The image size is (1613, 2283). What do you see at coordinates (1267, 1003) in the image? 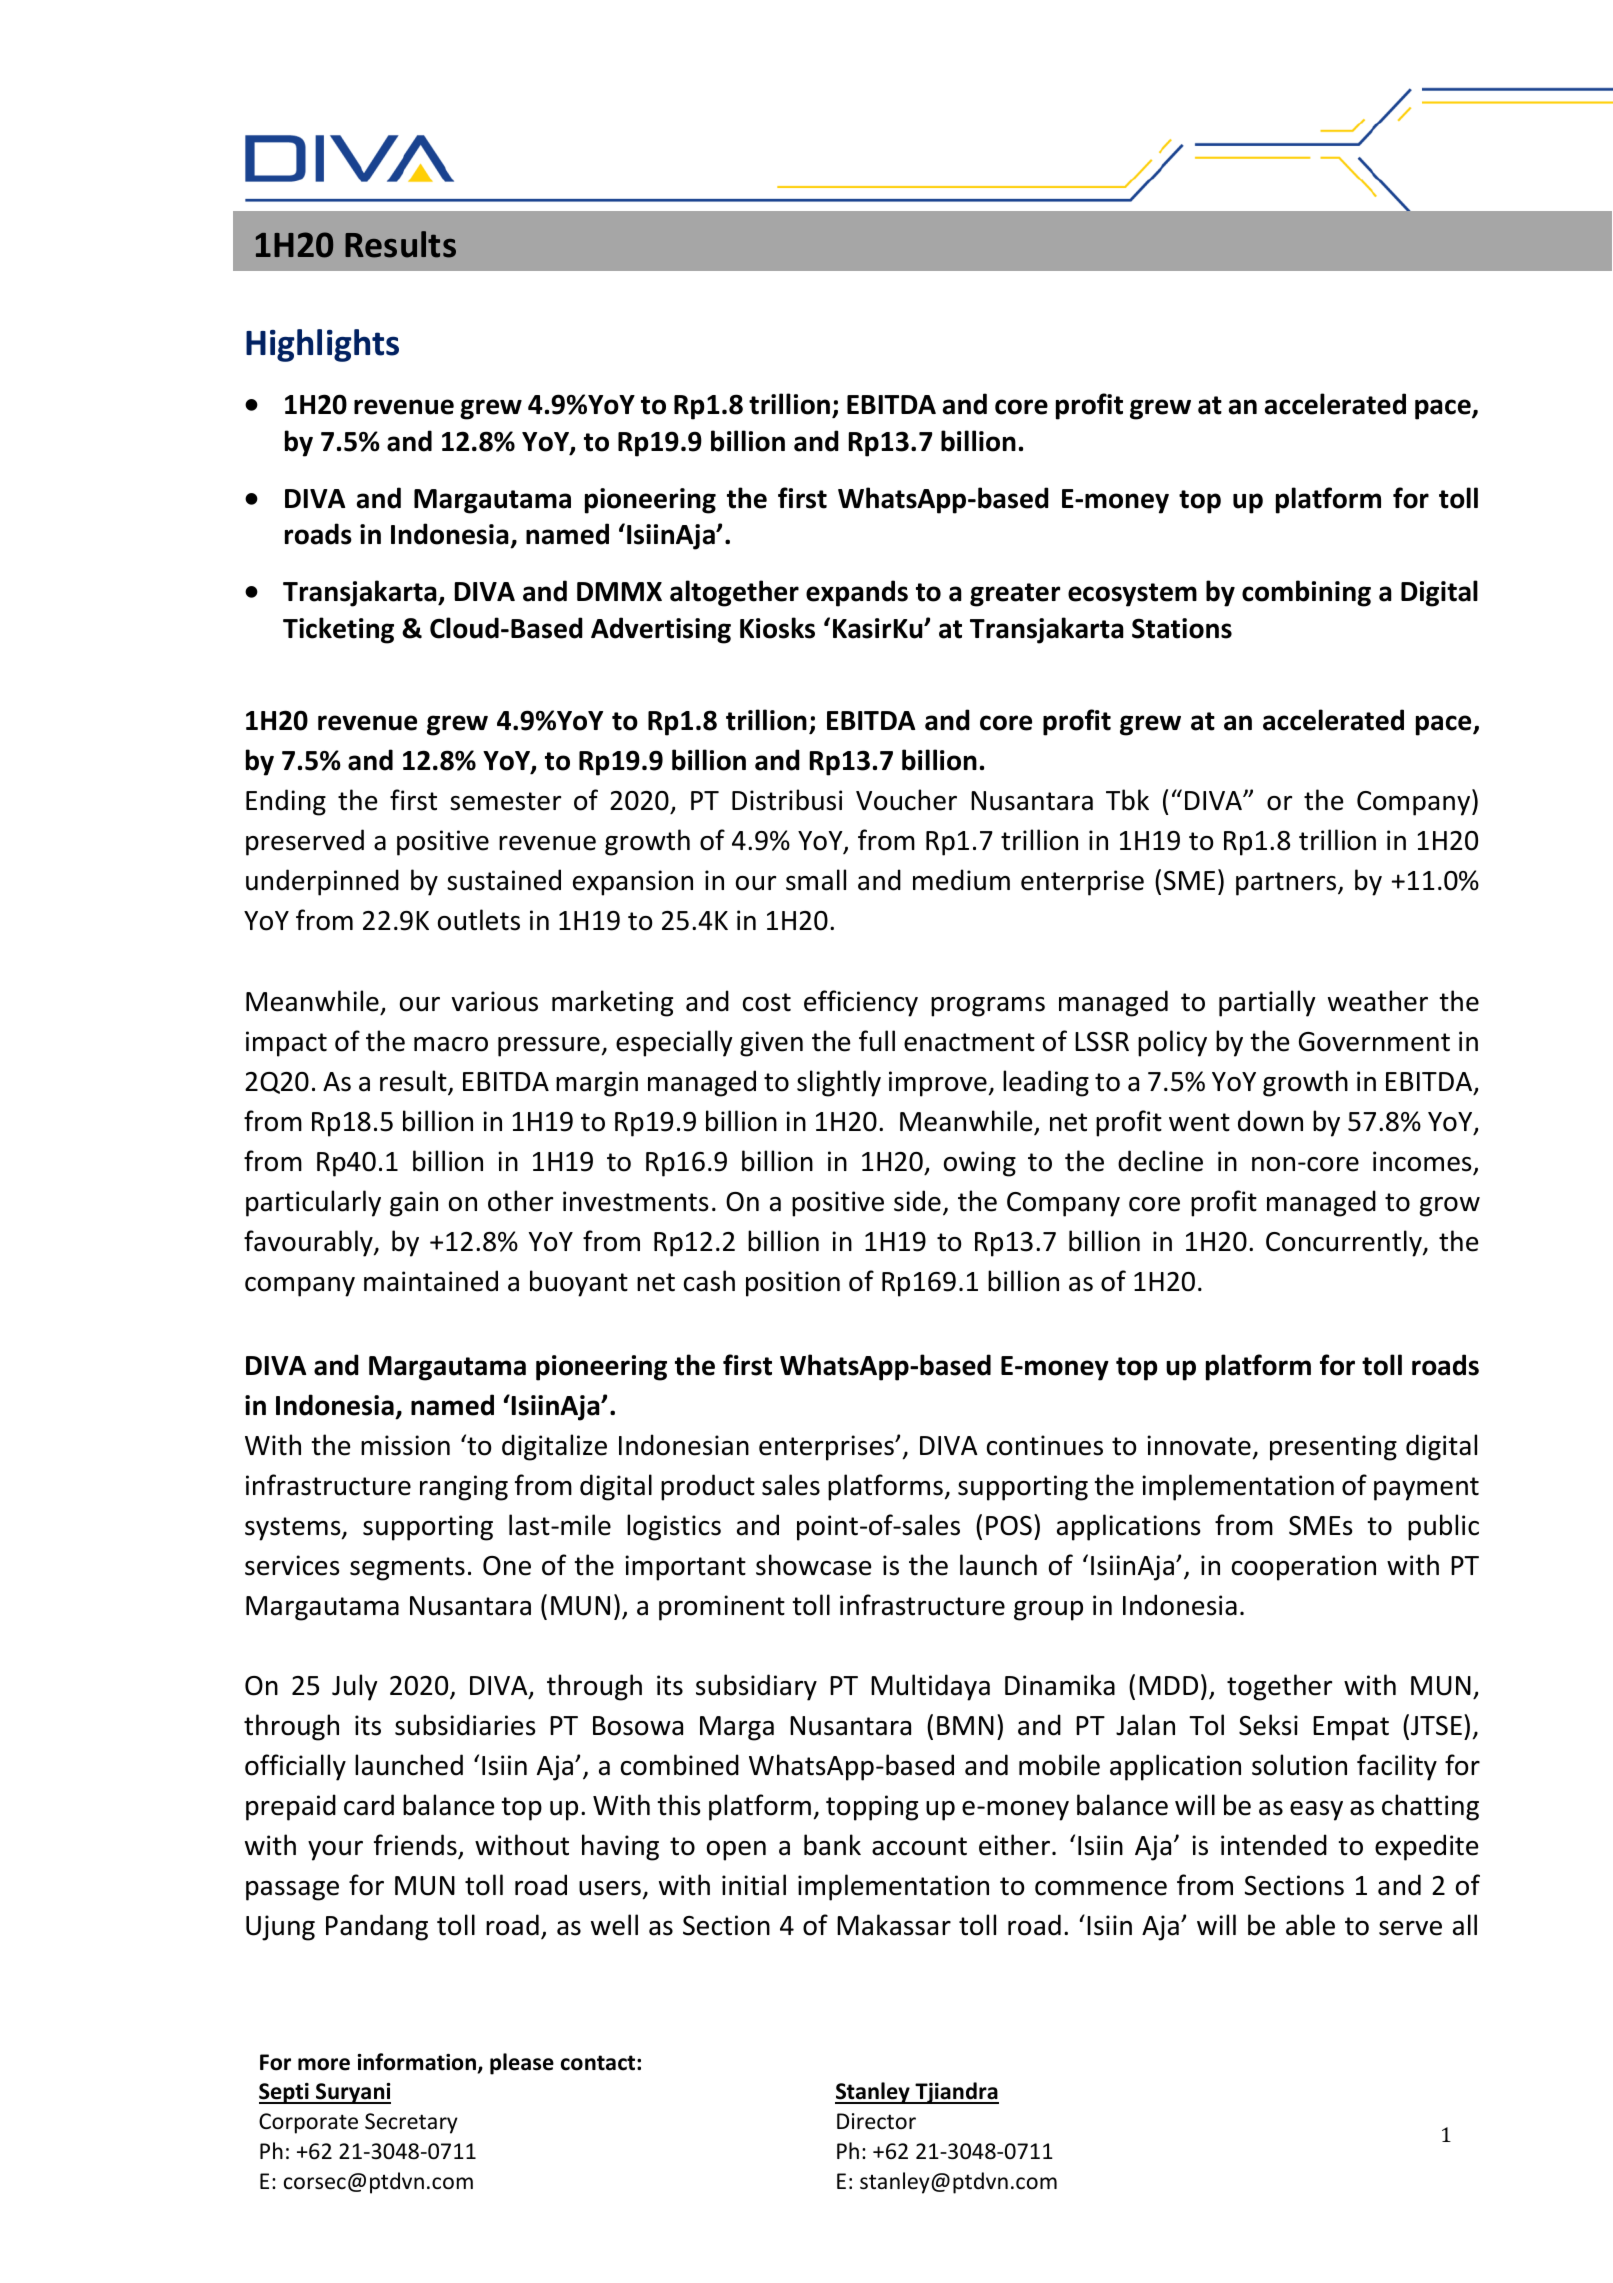
I see `partially` at bounding box center [1267, 1003].
